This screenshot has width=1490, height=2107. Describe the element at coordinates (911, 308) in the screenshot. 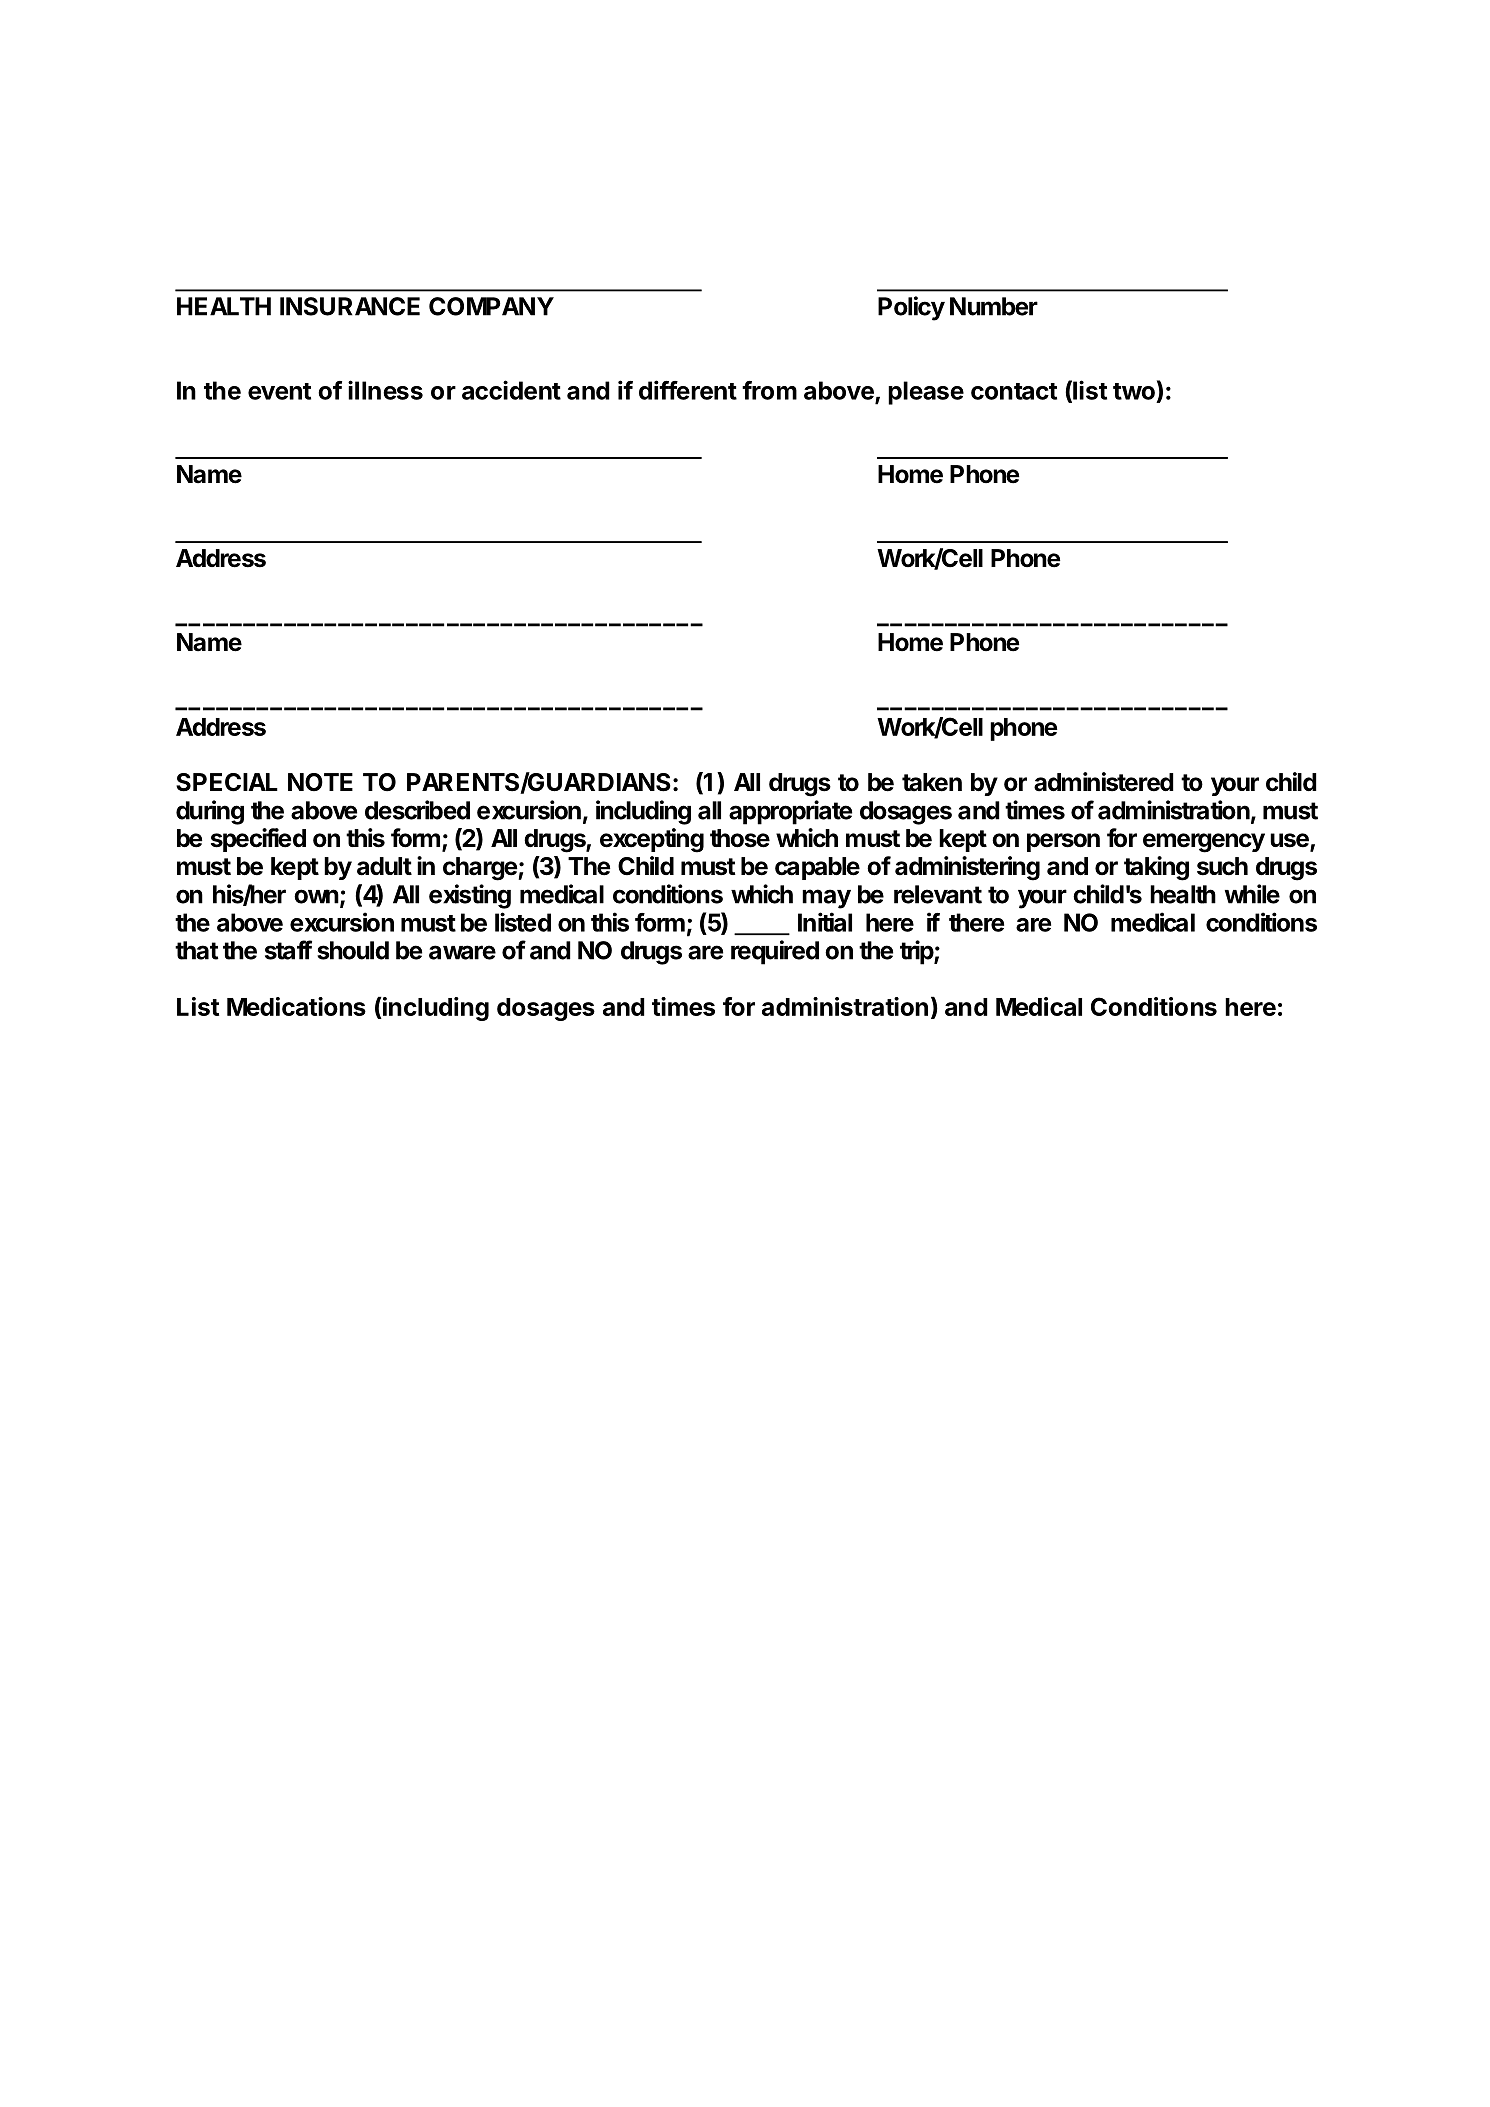

I see `Policy` at that location.
